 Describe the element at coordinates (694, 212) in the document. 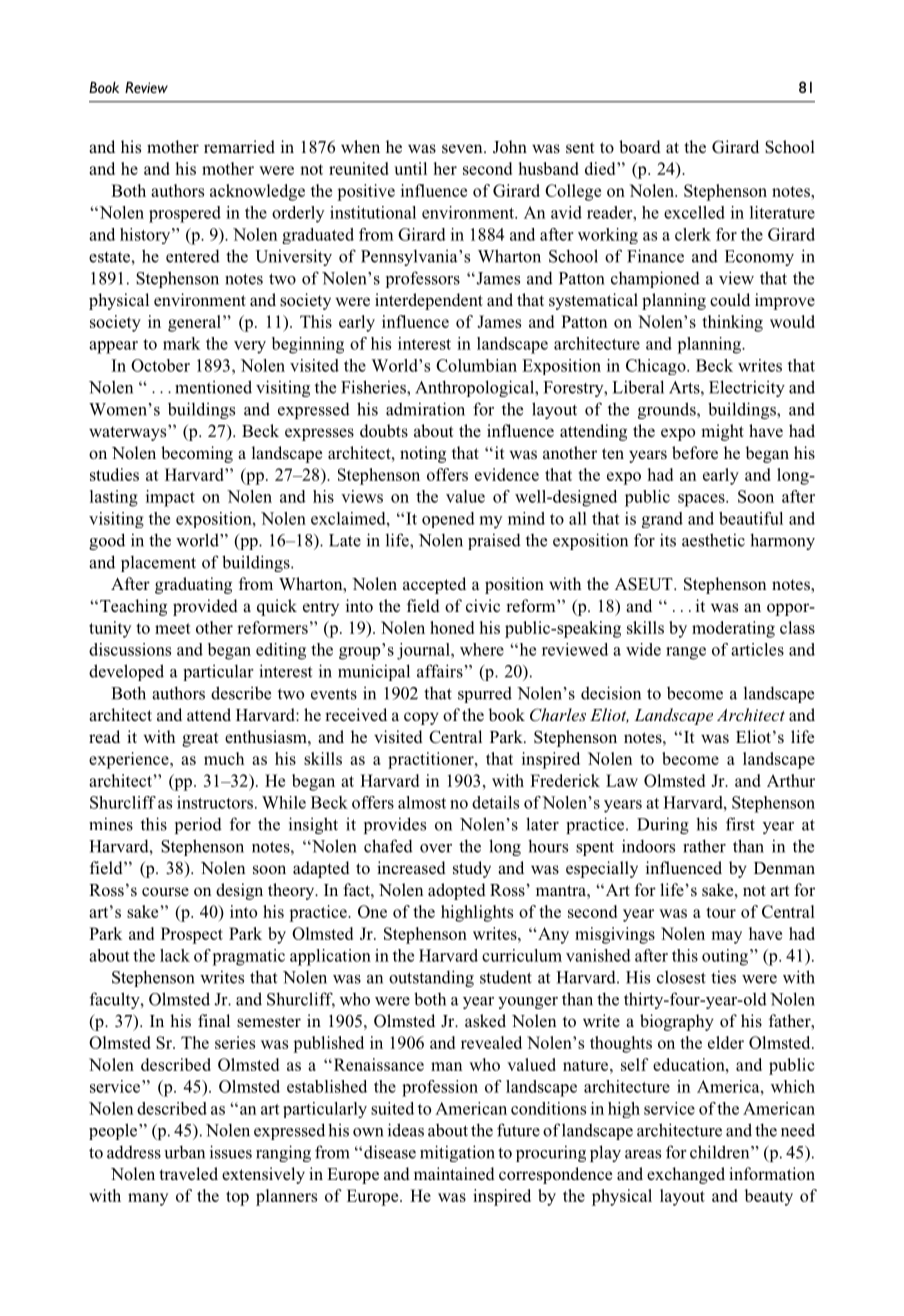

I see `excelled` at that location.
